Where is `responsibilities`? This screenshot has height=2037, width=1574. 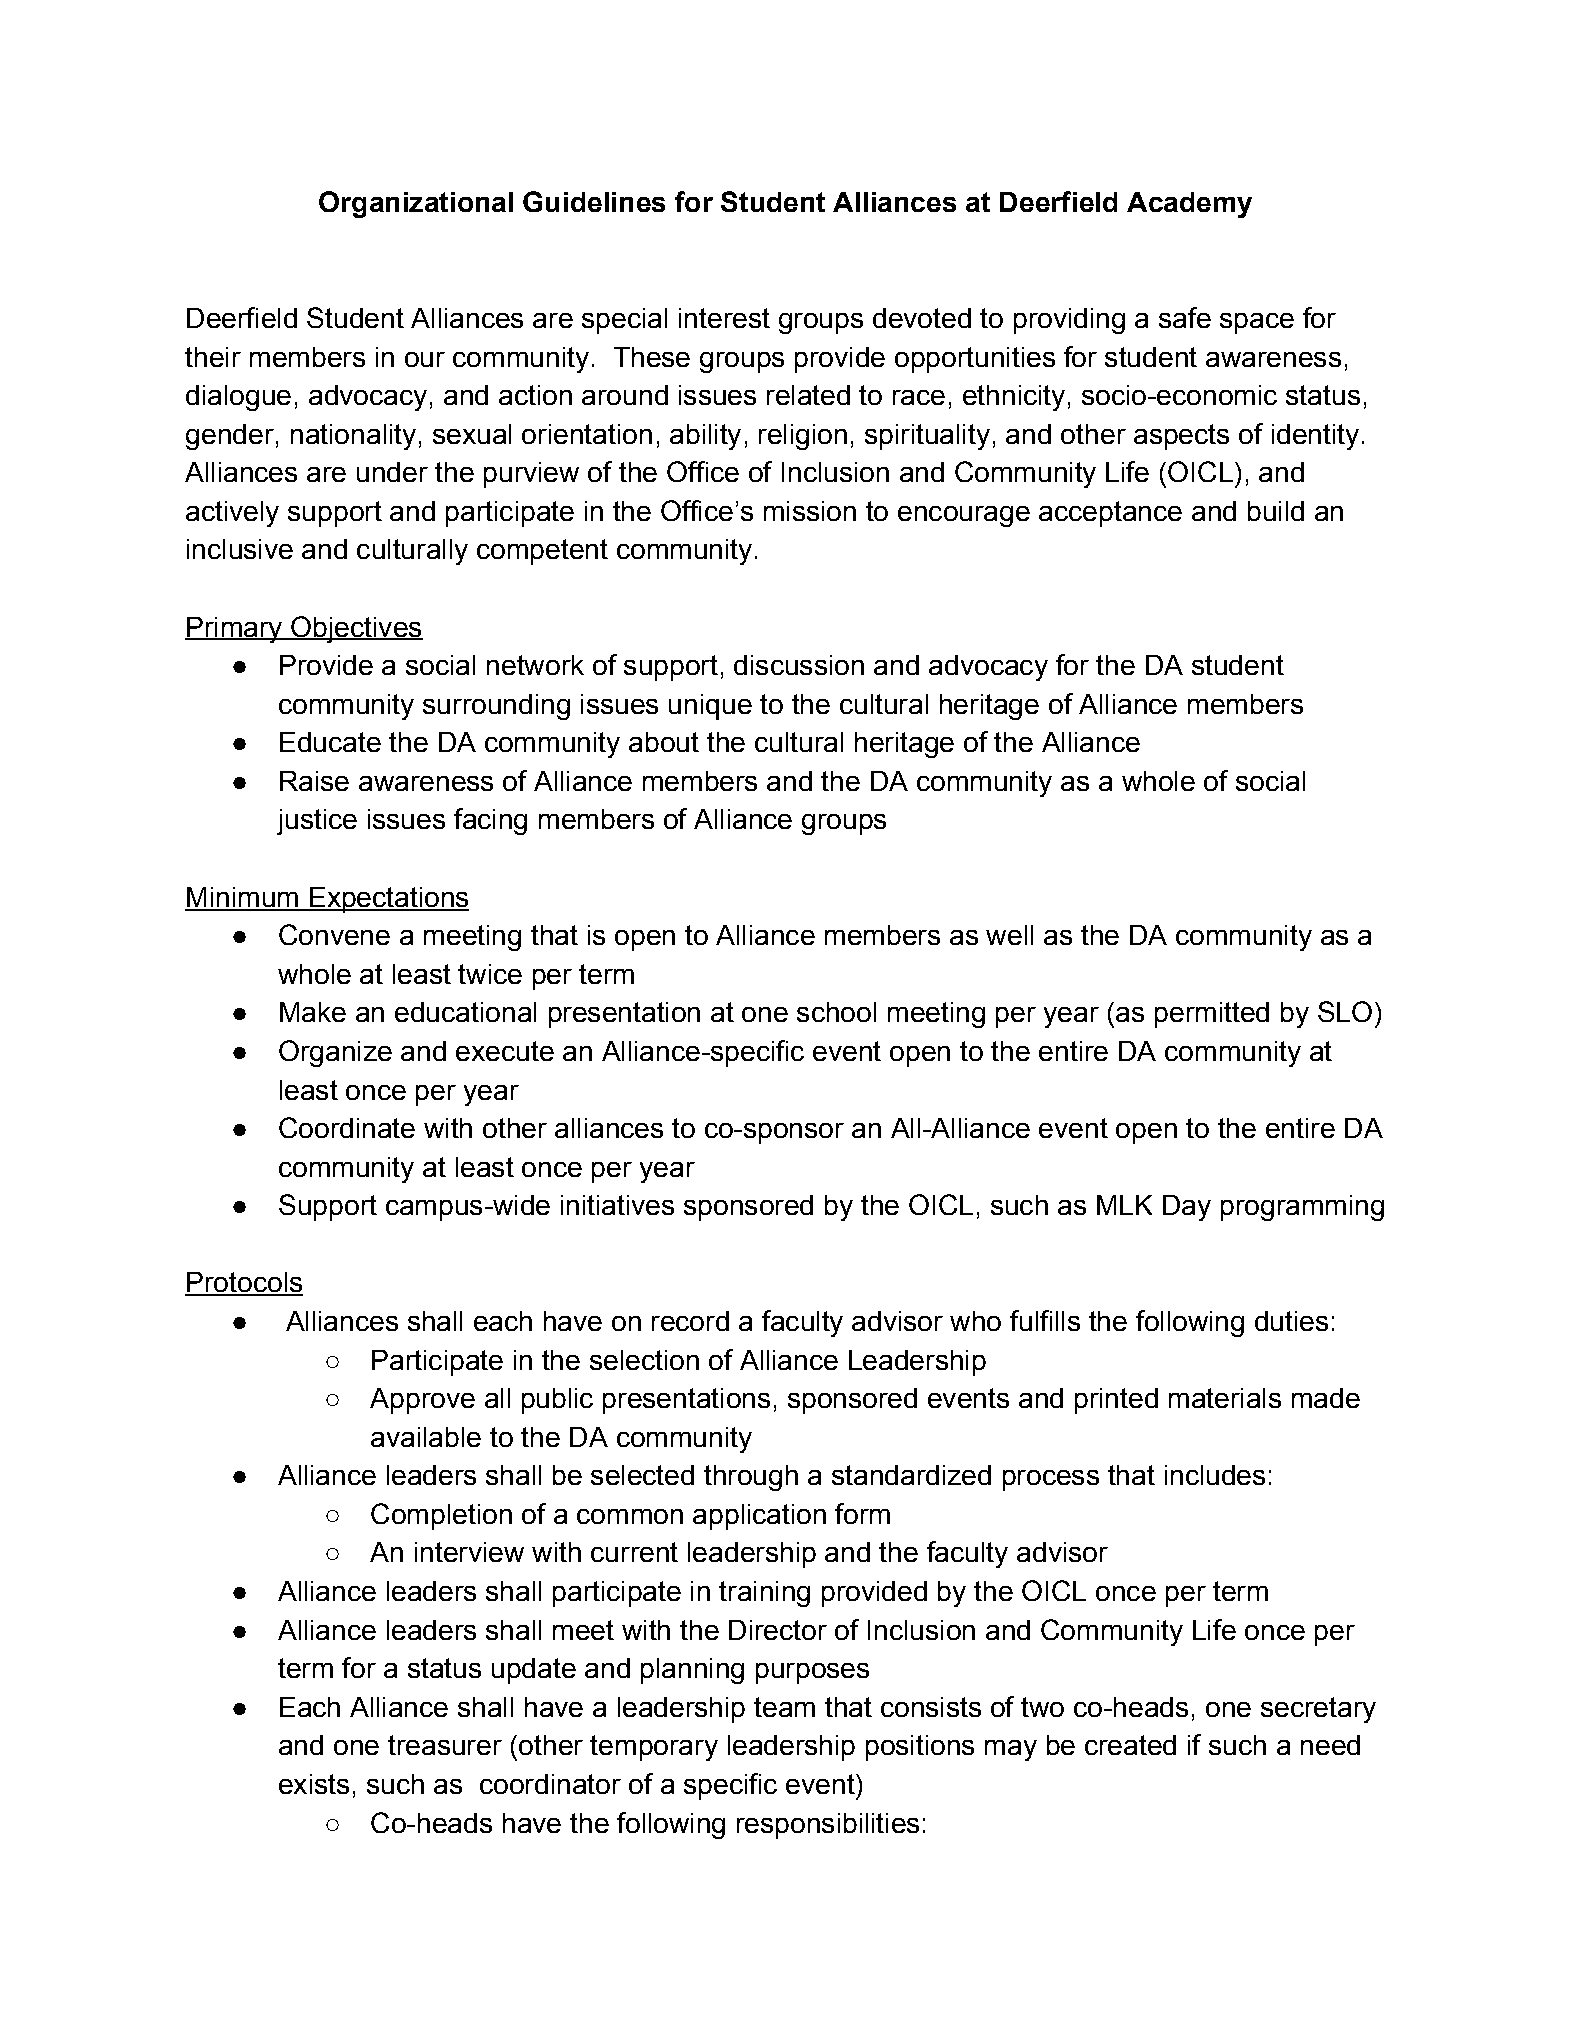 responsibilities is located at coordinates (828, 1826).
